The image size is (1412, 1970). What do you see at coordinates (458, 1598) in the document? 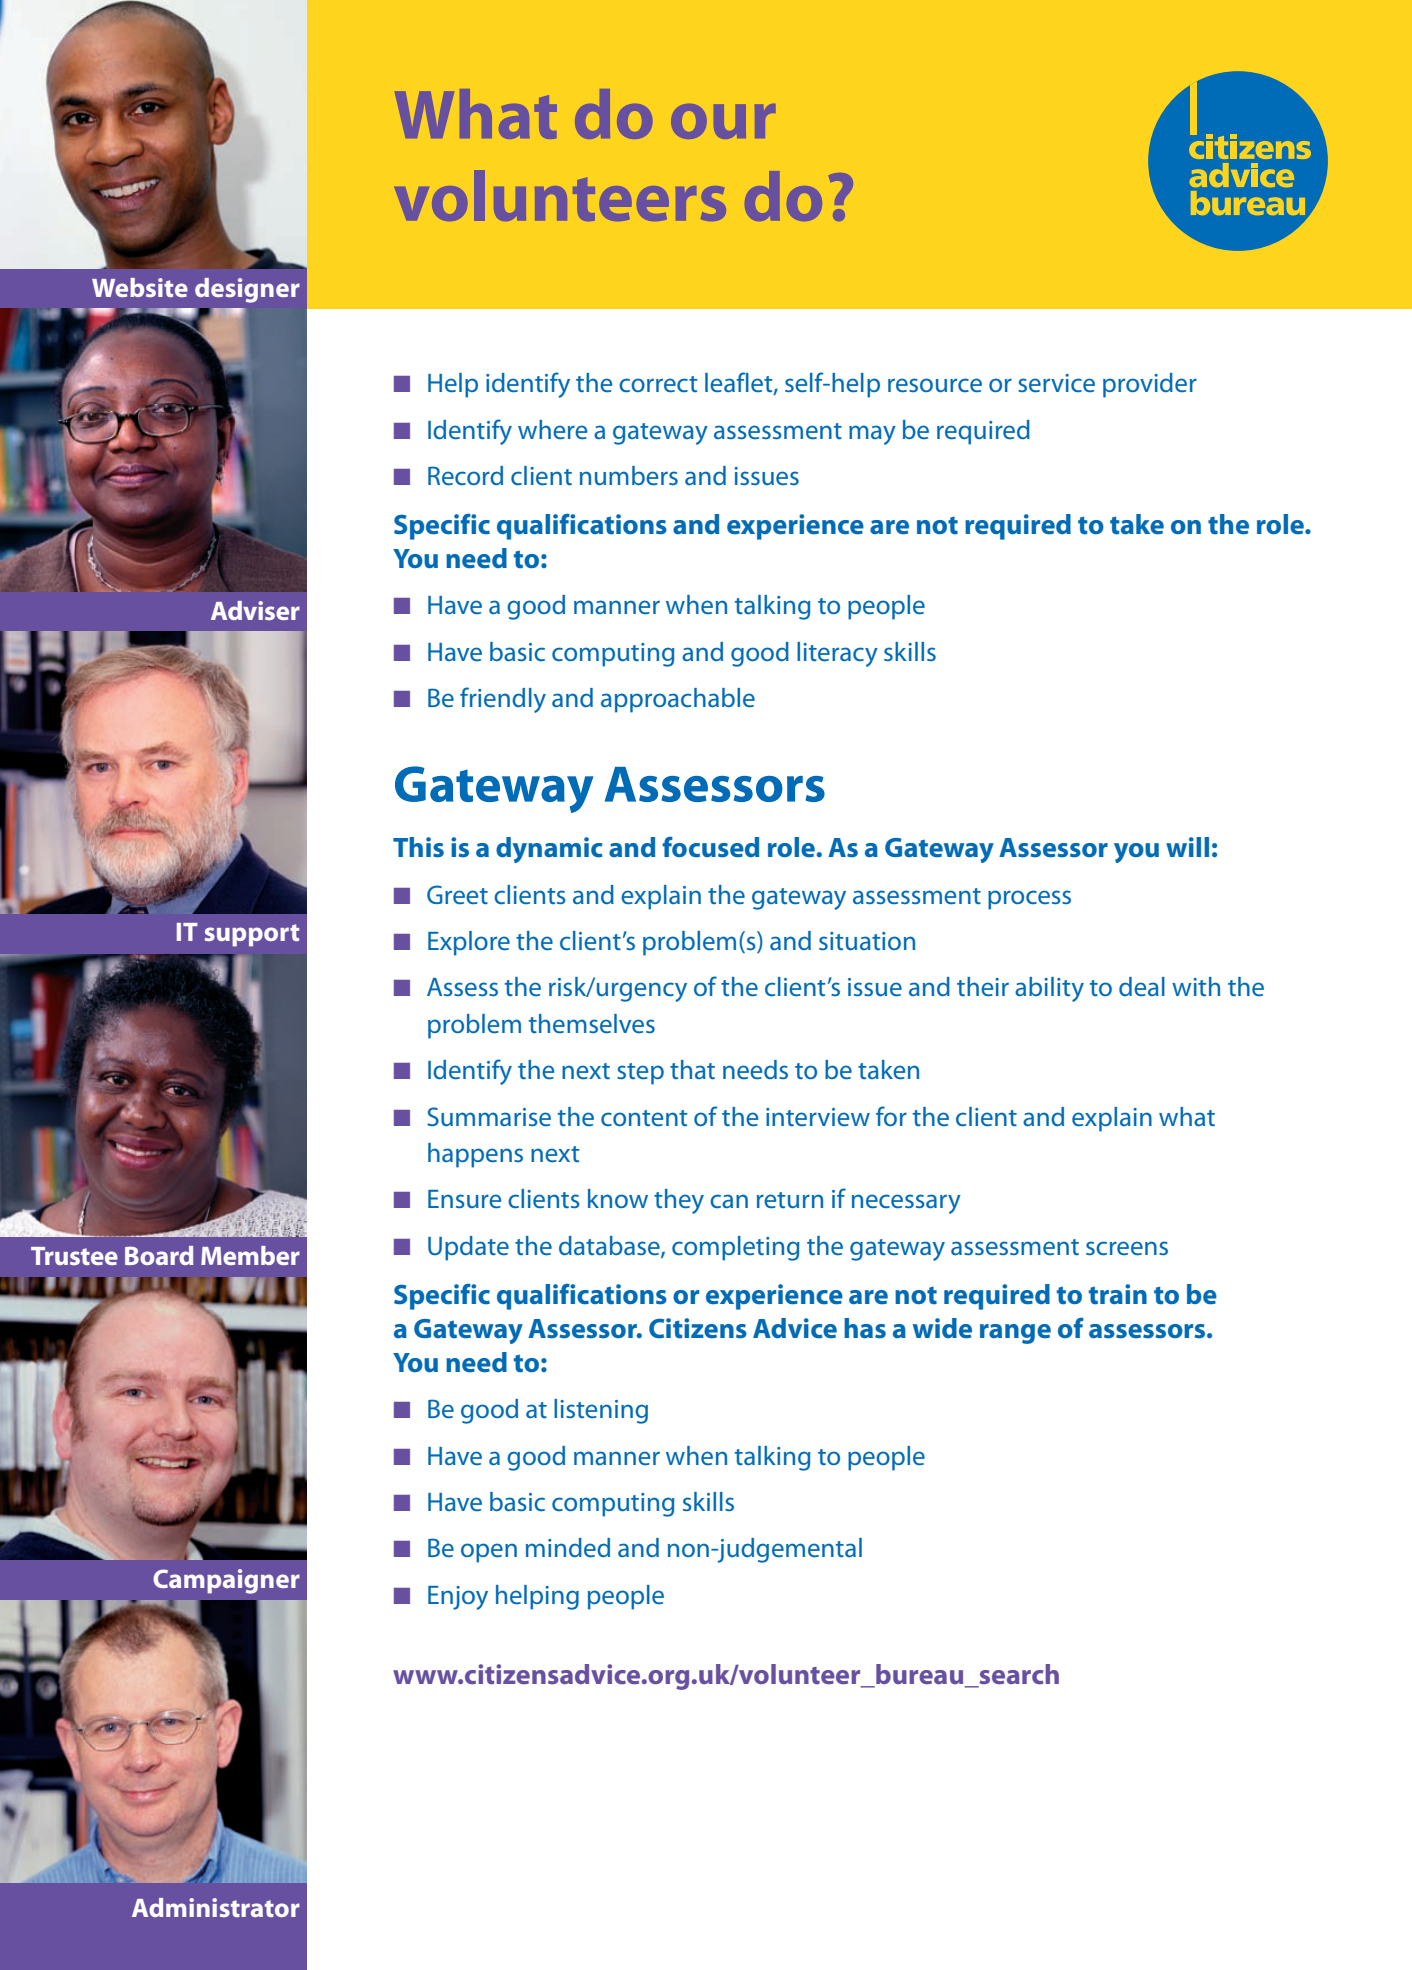
I see `Enjoy` at bounding box center [458, 1598].
